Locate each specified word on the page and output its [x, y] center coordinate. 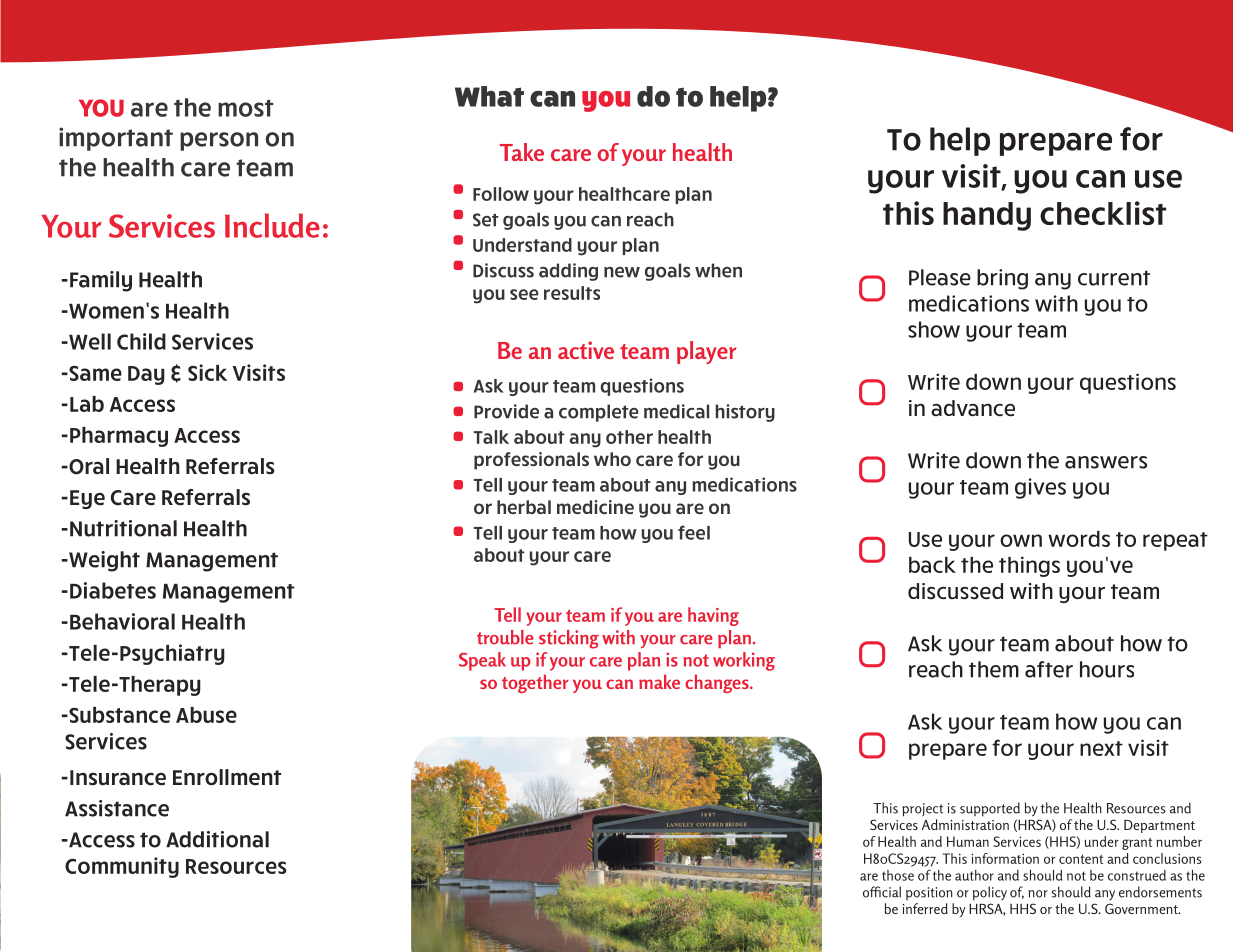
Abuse [206, 715]
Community [122, 867]
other [629, 437]
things [1029, 566]
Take [522, 152]
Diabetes [113, 590]
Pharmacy [119, 437]
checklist [1103, 213]
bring [1002, 279]
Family [101, 281]
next [1101, 748]
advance [973, 408]
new [622, 272]
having [713, 616]
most [245, 108]
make [659, 681]
